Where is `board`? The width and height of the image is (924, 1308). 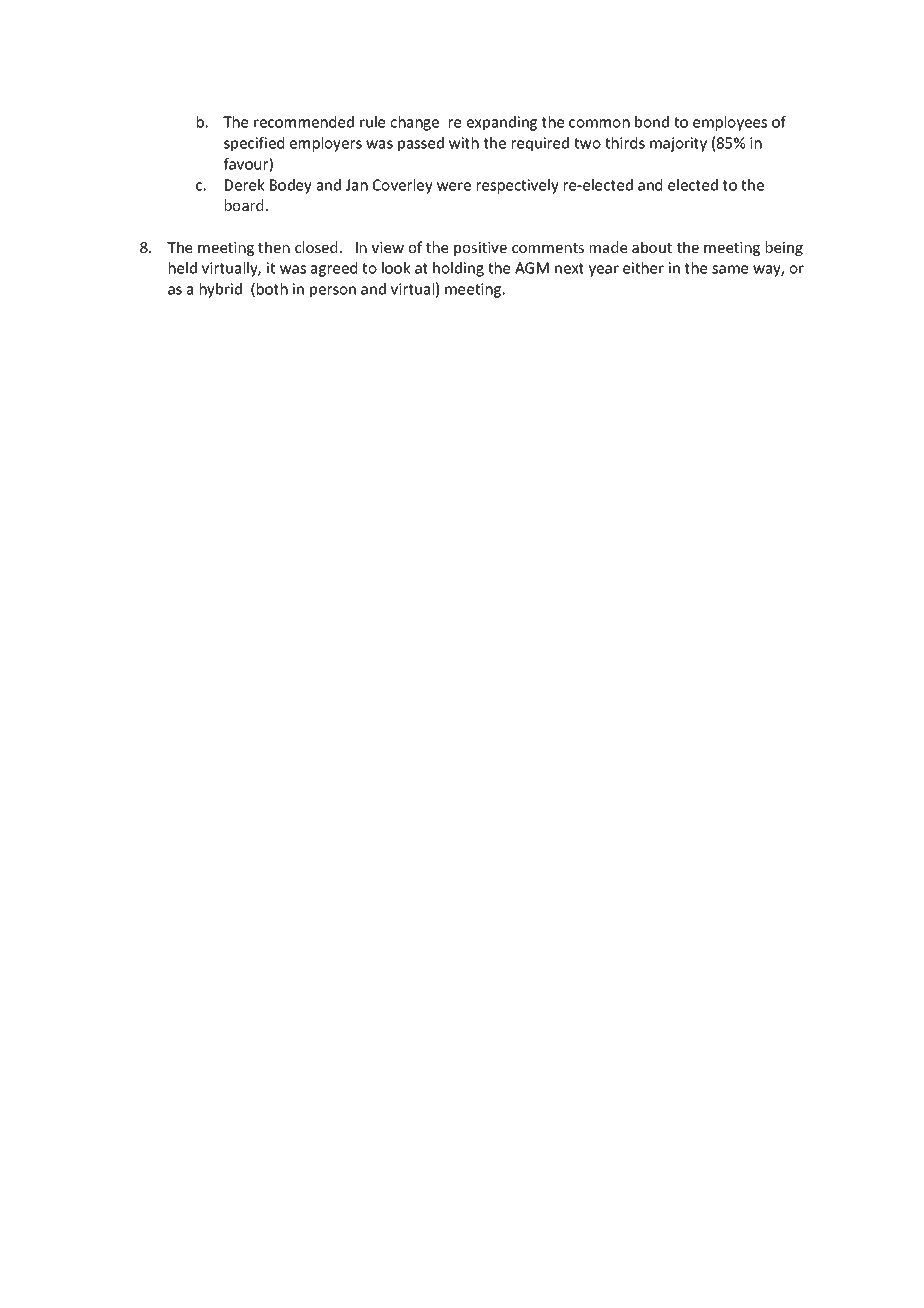 board is located at coordinates (244, 205).
